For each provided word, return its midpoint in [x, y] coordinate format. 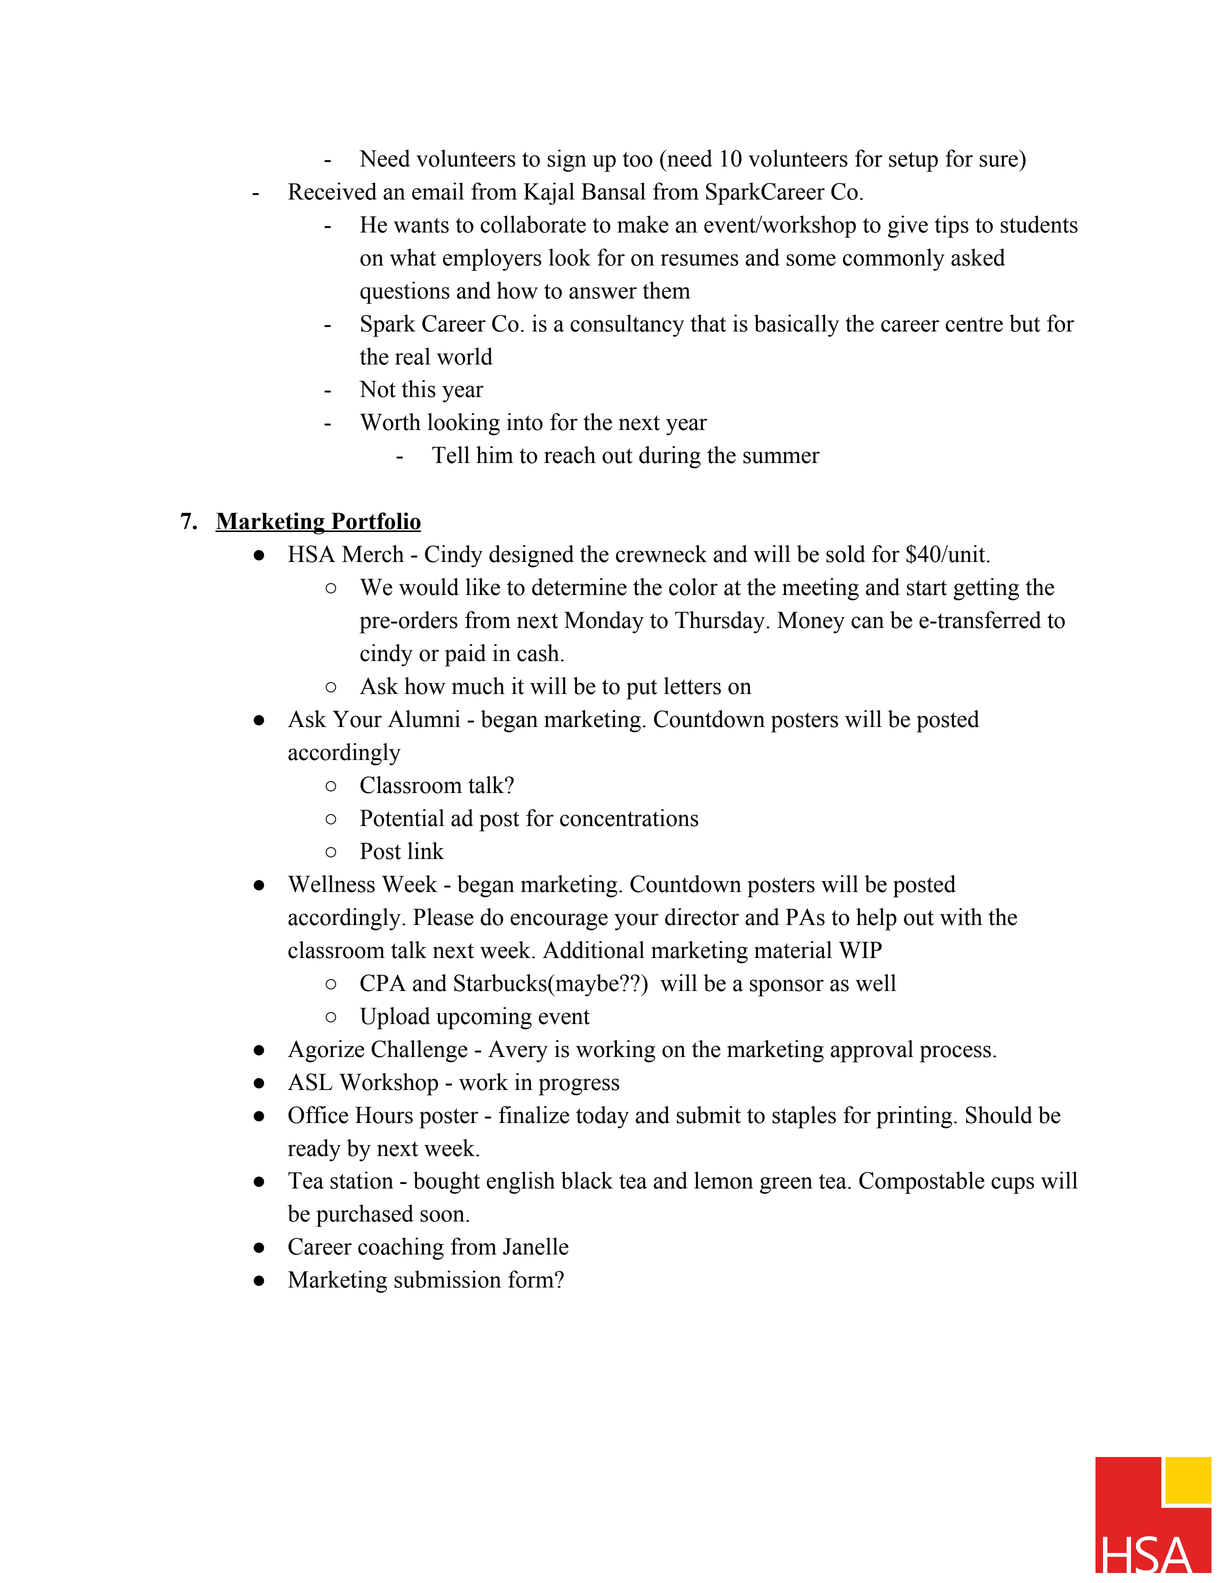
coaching [401, 1248]
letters [692, 686]
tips [952, 226]
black [587, 1180]
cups [1012, 1185]
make [643, 224]
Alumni [424, 719]
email [438, 191]
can [867, 622]
